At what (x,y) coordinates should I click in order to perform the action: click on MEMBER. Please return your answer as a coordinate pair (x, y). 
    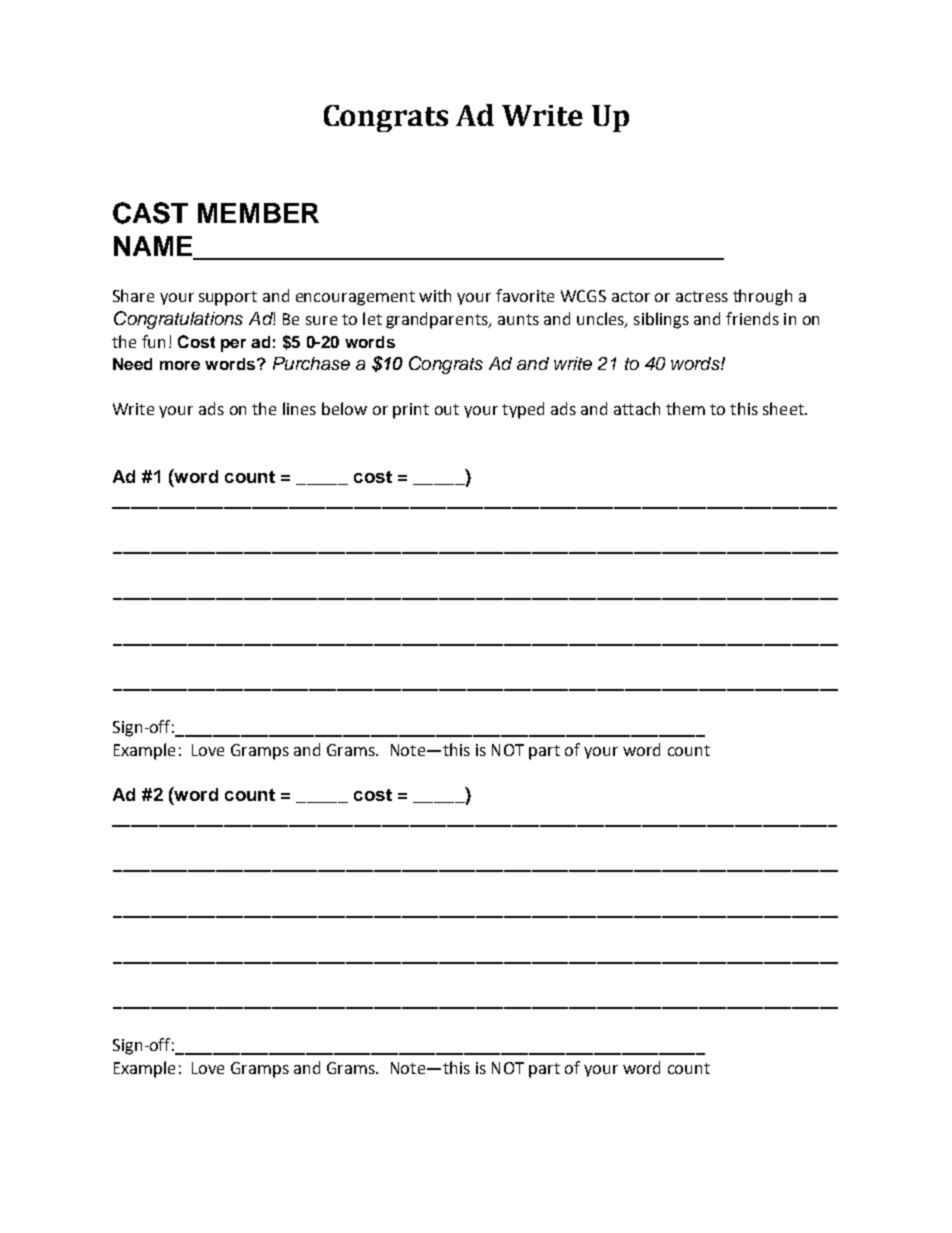
    Looking at the image, I should click on (258, 213).
